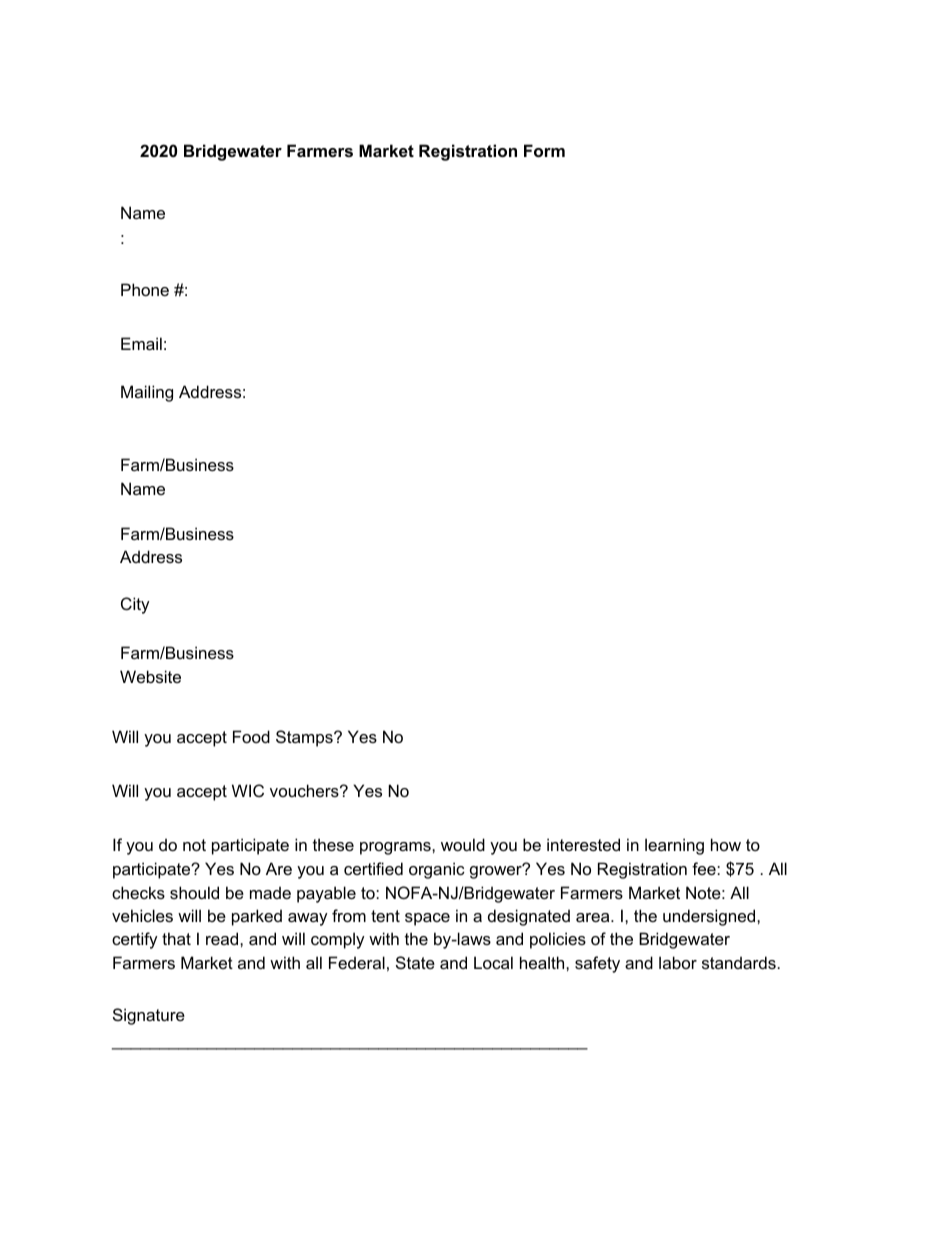  What do you see at coordinates (149, 1016) in the page?
I see `Signature` at bounding box center [149, 1016].
